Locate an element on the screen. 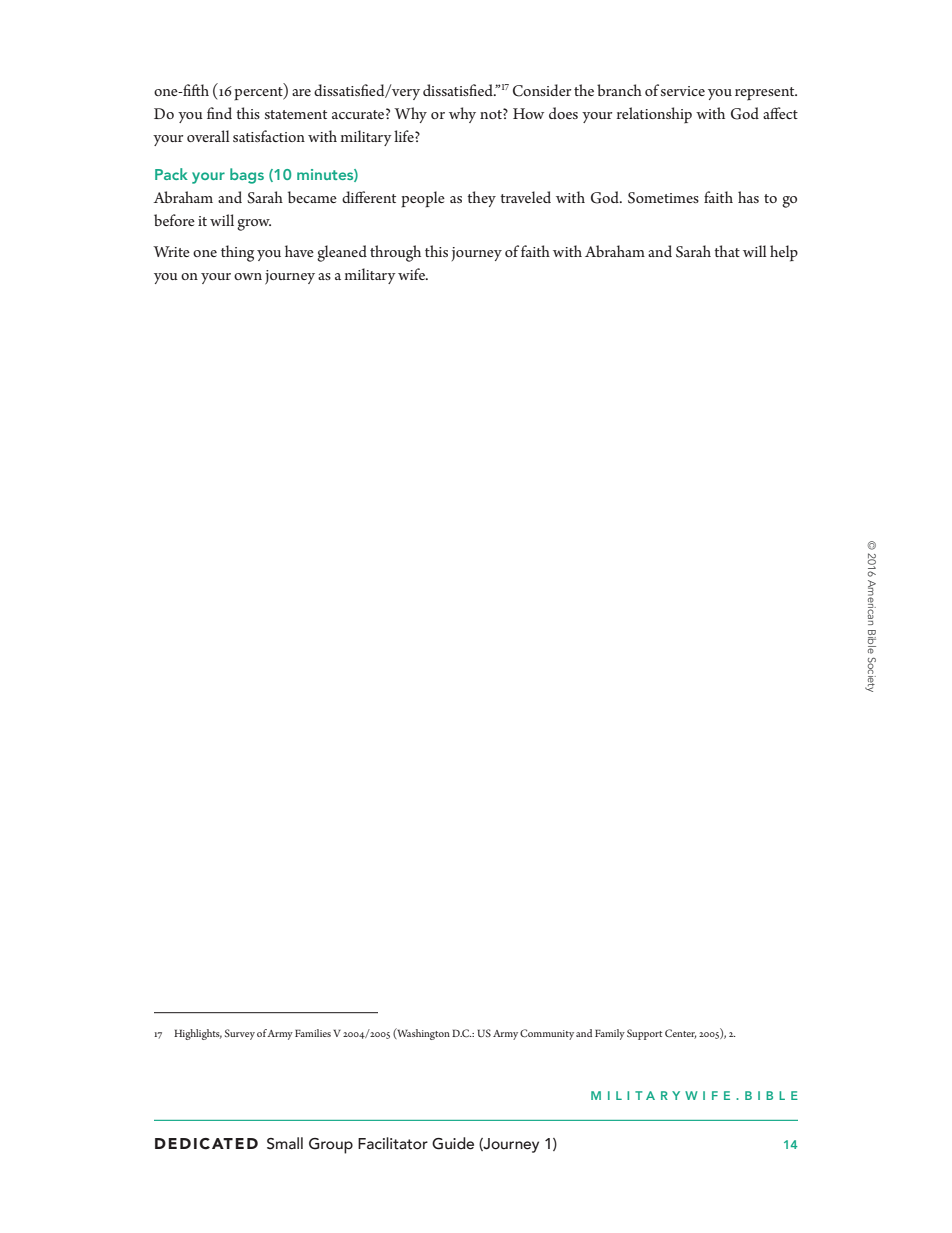  Small is located at coordinates (285, 1143).
